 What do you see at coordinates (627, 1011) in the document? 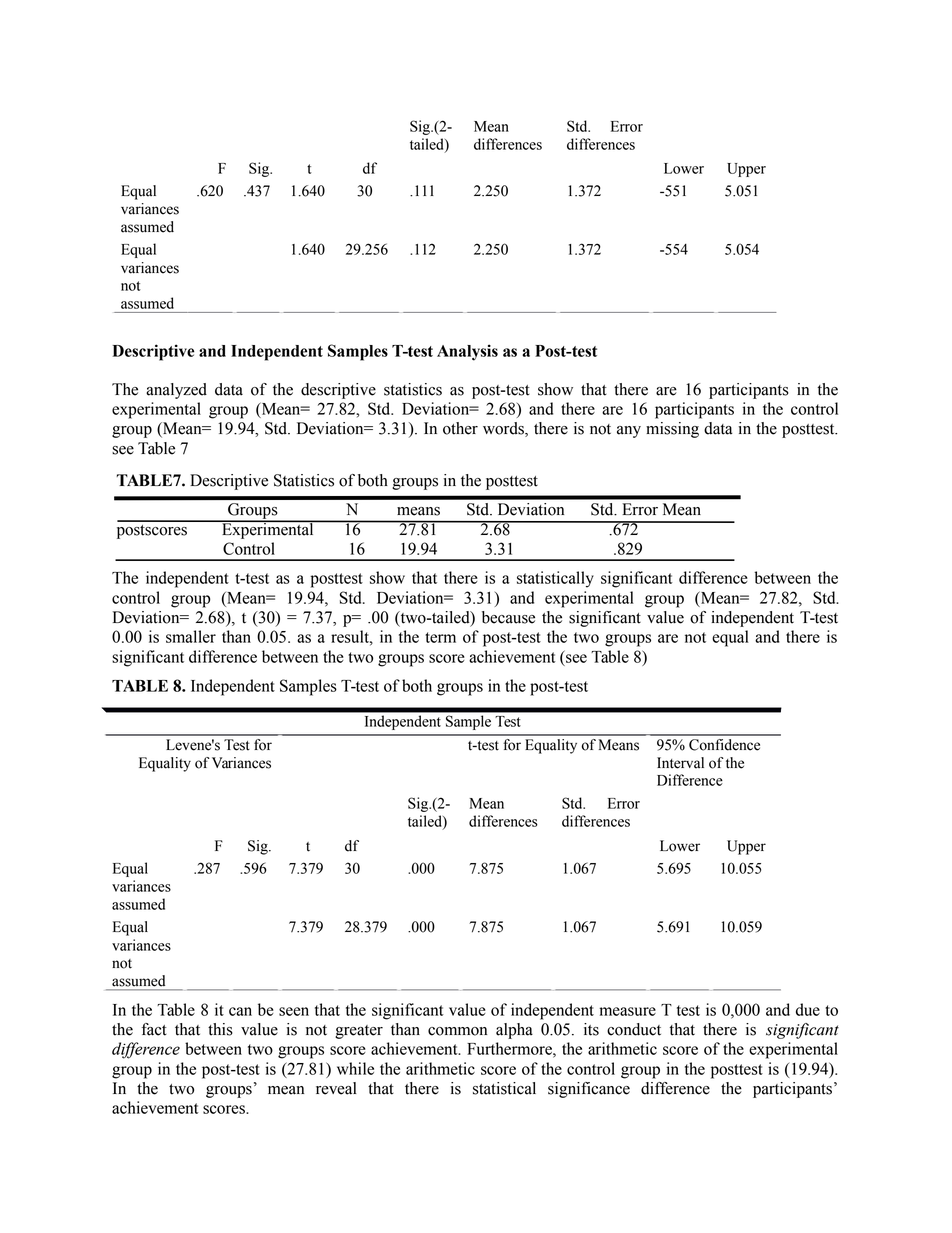
I see `measure` at bounding box center [627, 1011].
